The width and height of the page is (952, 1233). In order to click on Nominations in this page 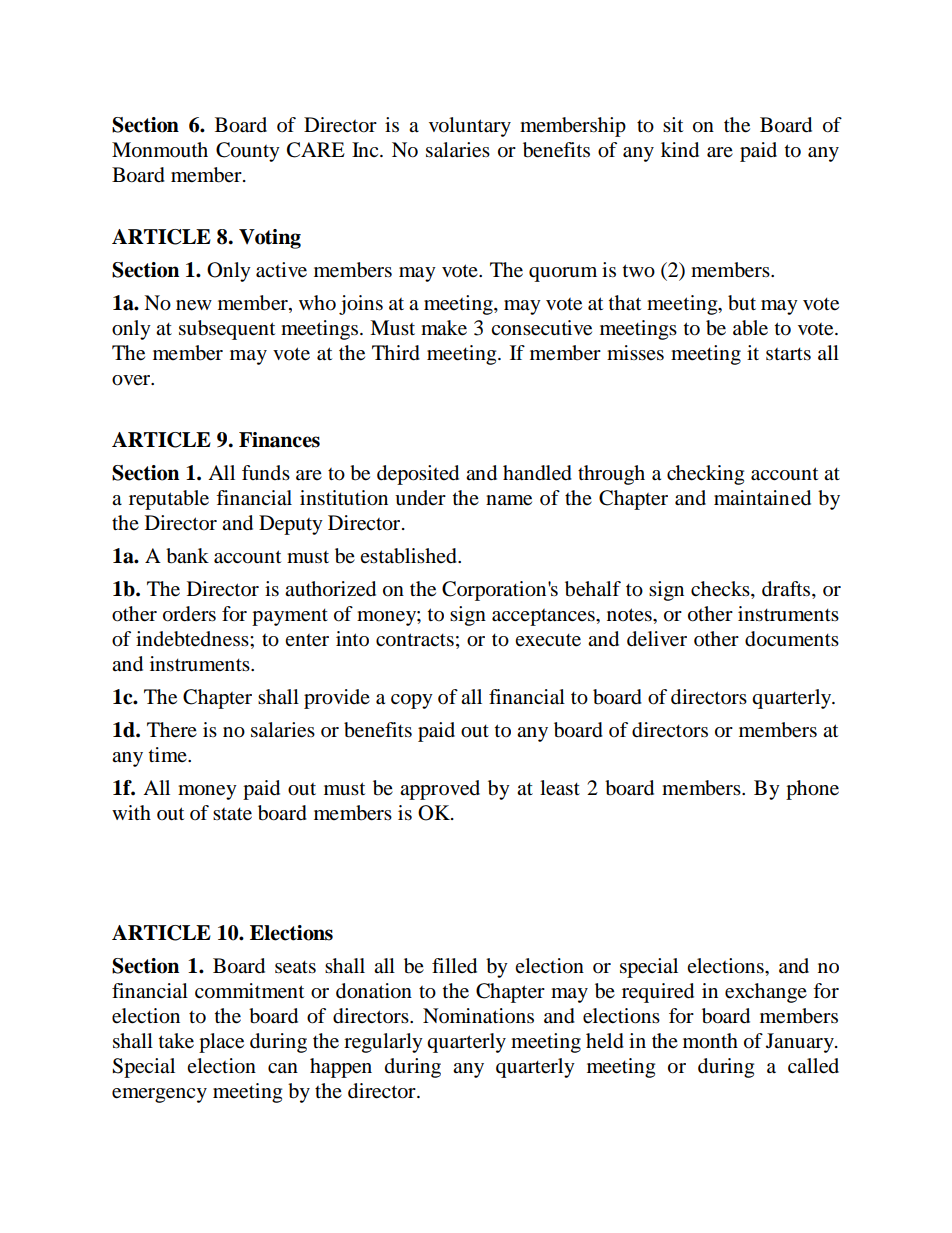, I will do `click(478, 1016)`.
